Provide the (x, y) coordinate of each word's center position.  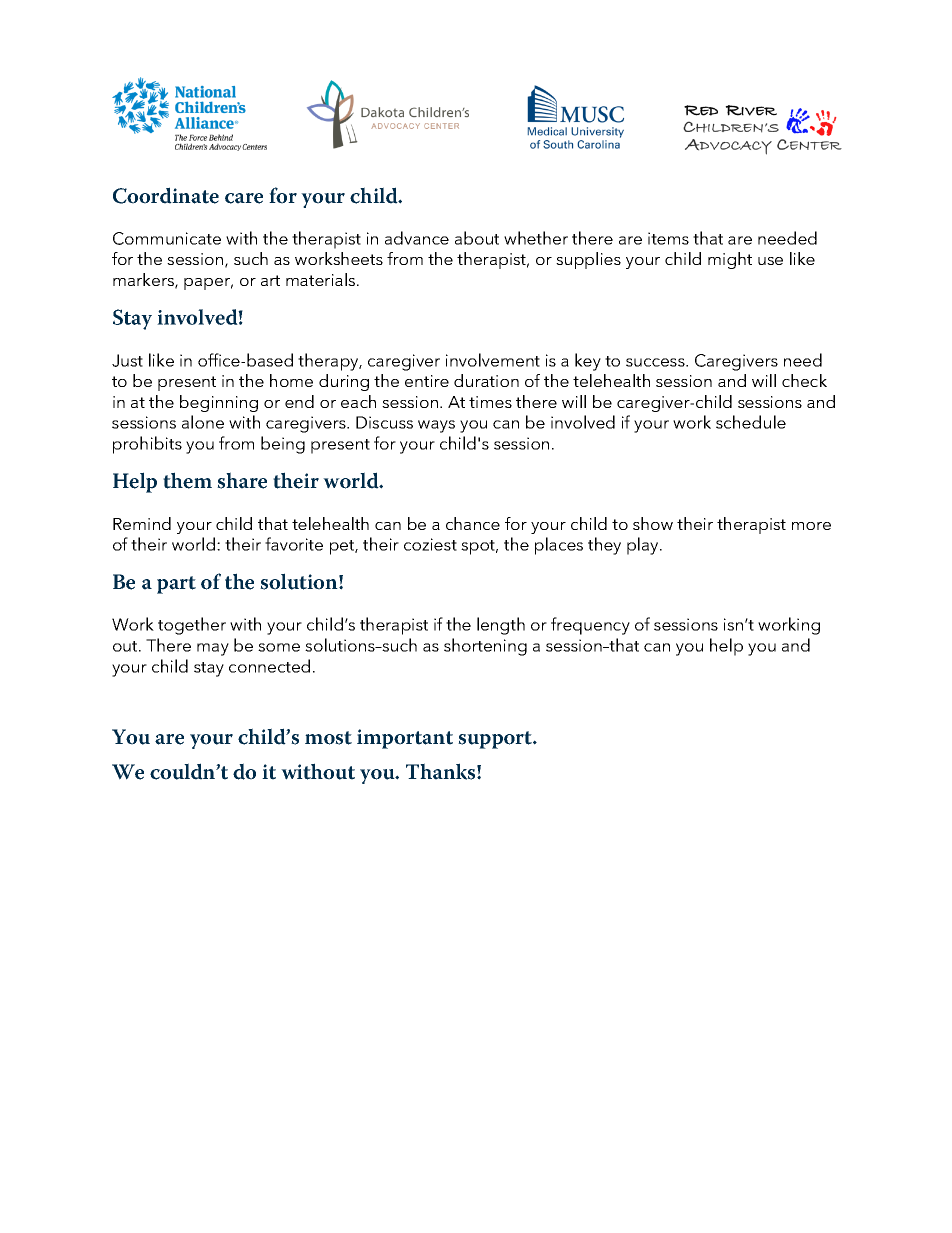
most (328, 738)
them (187, 480)
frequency (590, 626)
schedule (751, 422)
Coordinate (166, 195)
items (668, 238)
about (477, 238)
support (496, 740)
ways (436, 426)
